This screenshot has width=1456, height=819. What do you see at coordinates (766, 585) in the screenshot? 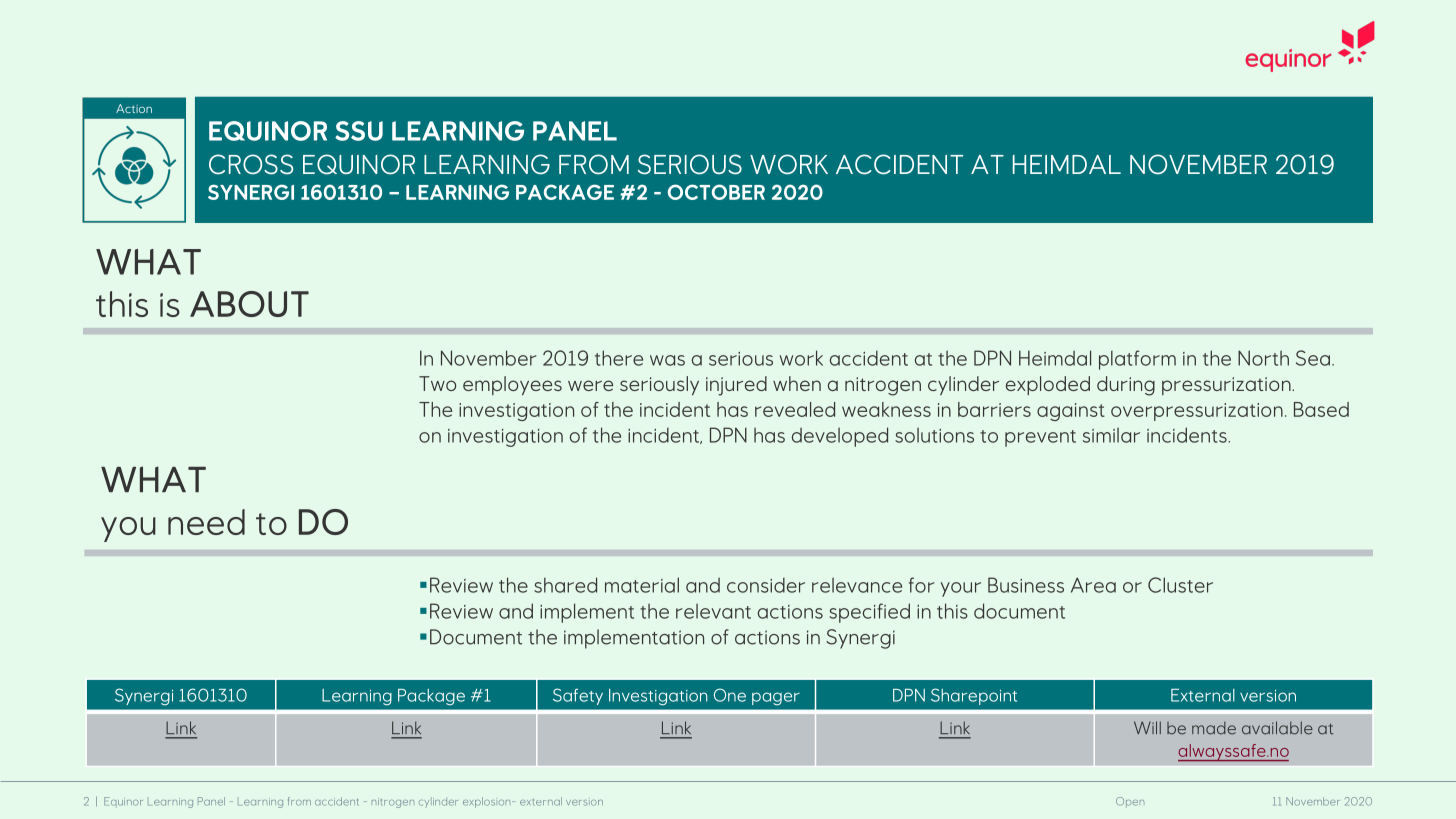
I see `consider` at bounding box center [766, 585].
